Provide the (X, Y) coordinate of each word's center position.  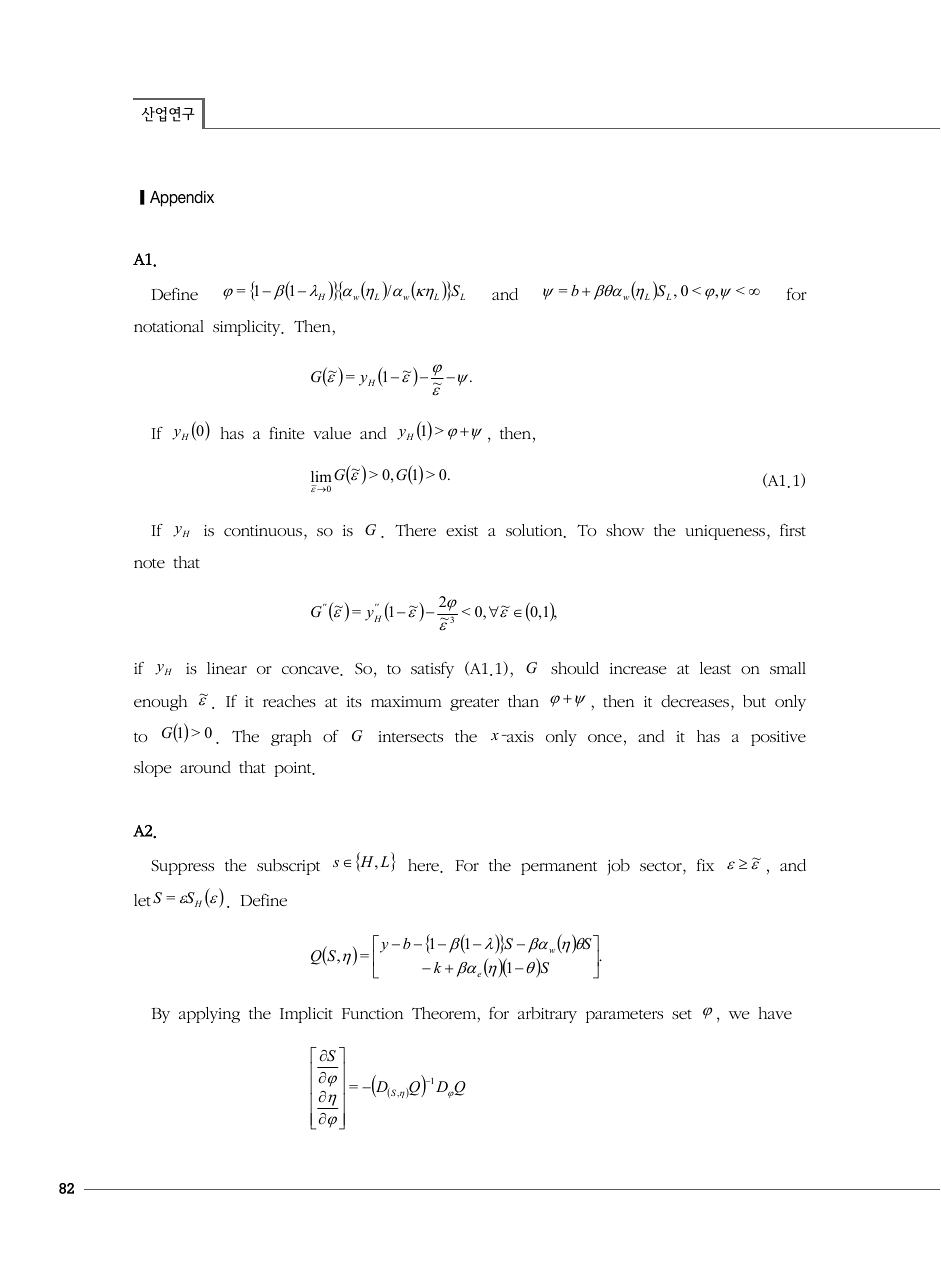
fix (705, 865)
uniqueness (725, 532)
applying (209, 1015)
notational (169, 326)
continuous (263, 530)
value (332, 433)
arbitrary (547, 1015)
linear (227, 668)
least (715, 668)
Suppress (182, 867)
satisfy (432, 670)
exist (462, 530)
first (793, 530)
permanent (559, 868)
